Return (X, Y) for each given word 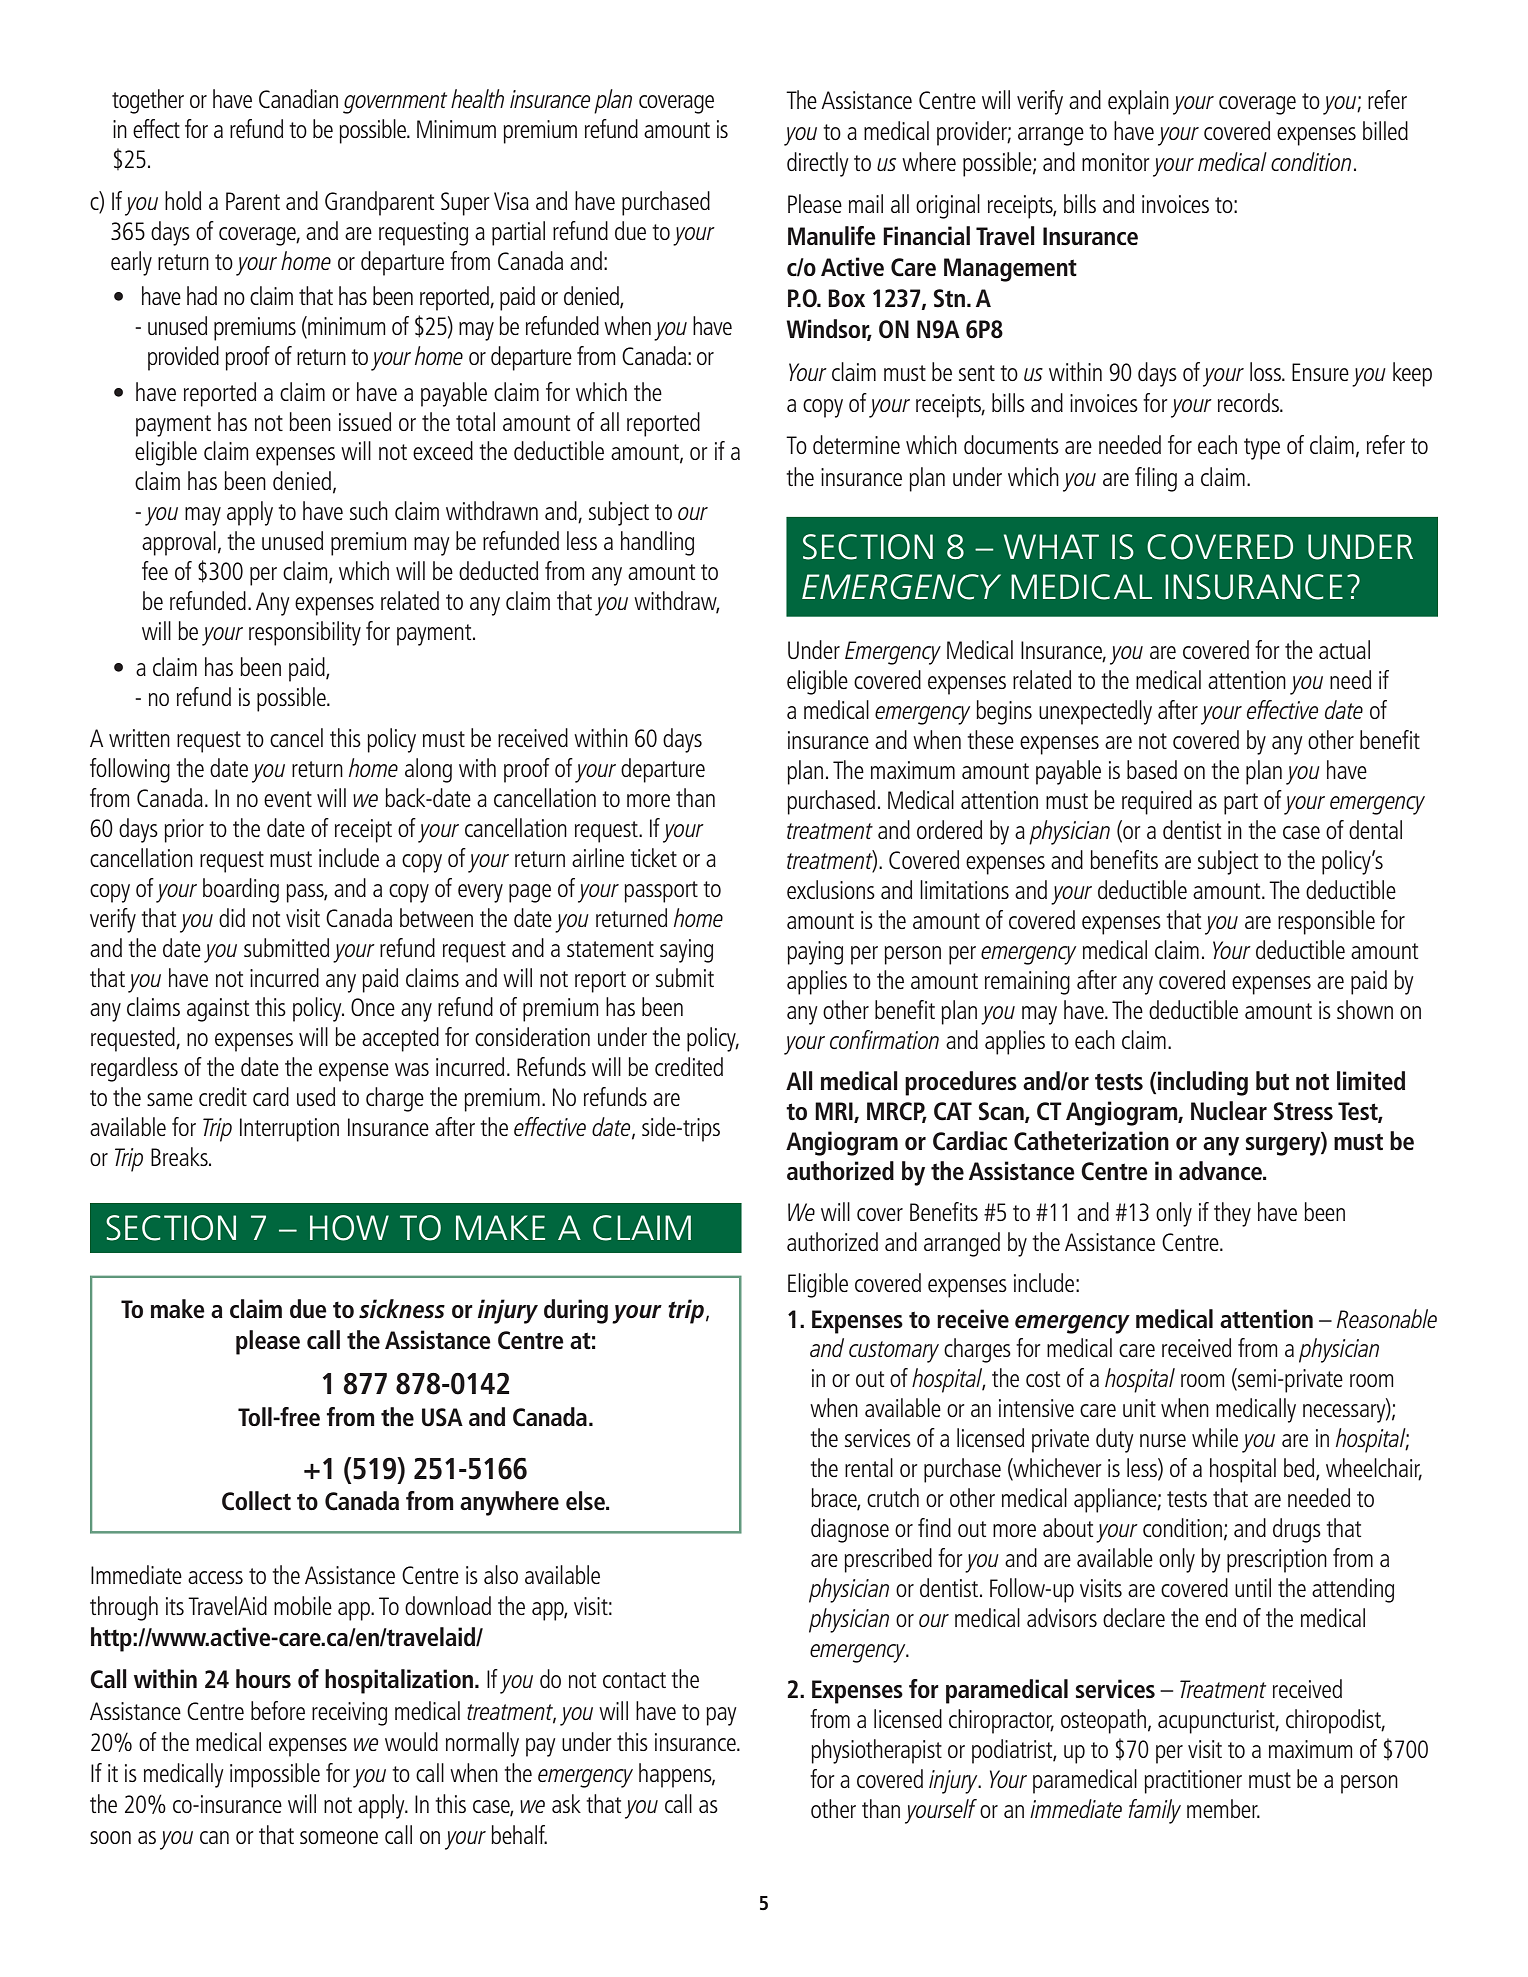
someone (339, 1837)
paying (815, 953)
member (1223, 1808)
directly (818, 164)
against (218, 1010)
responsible (1326, 922)
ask (566, 1803)
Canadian (298, 98)
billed (1385, 130)
